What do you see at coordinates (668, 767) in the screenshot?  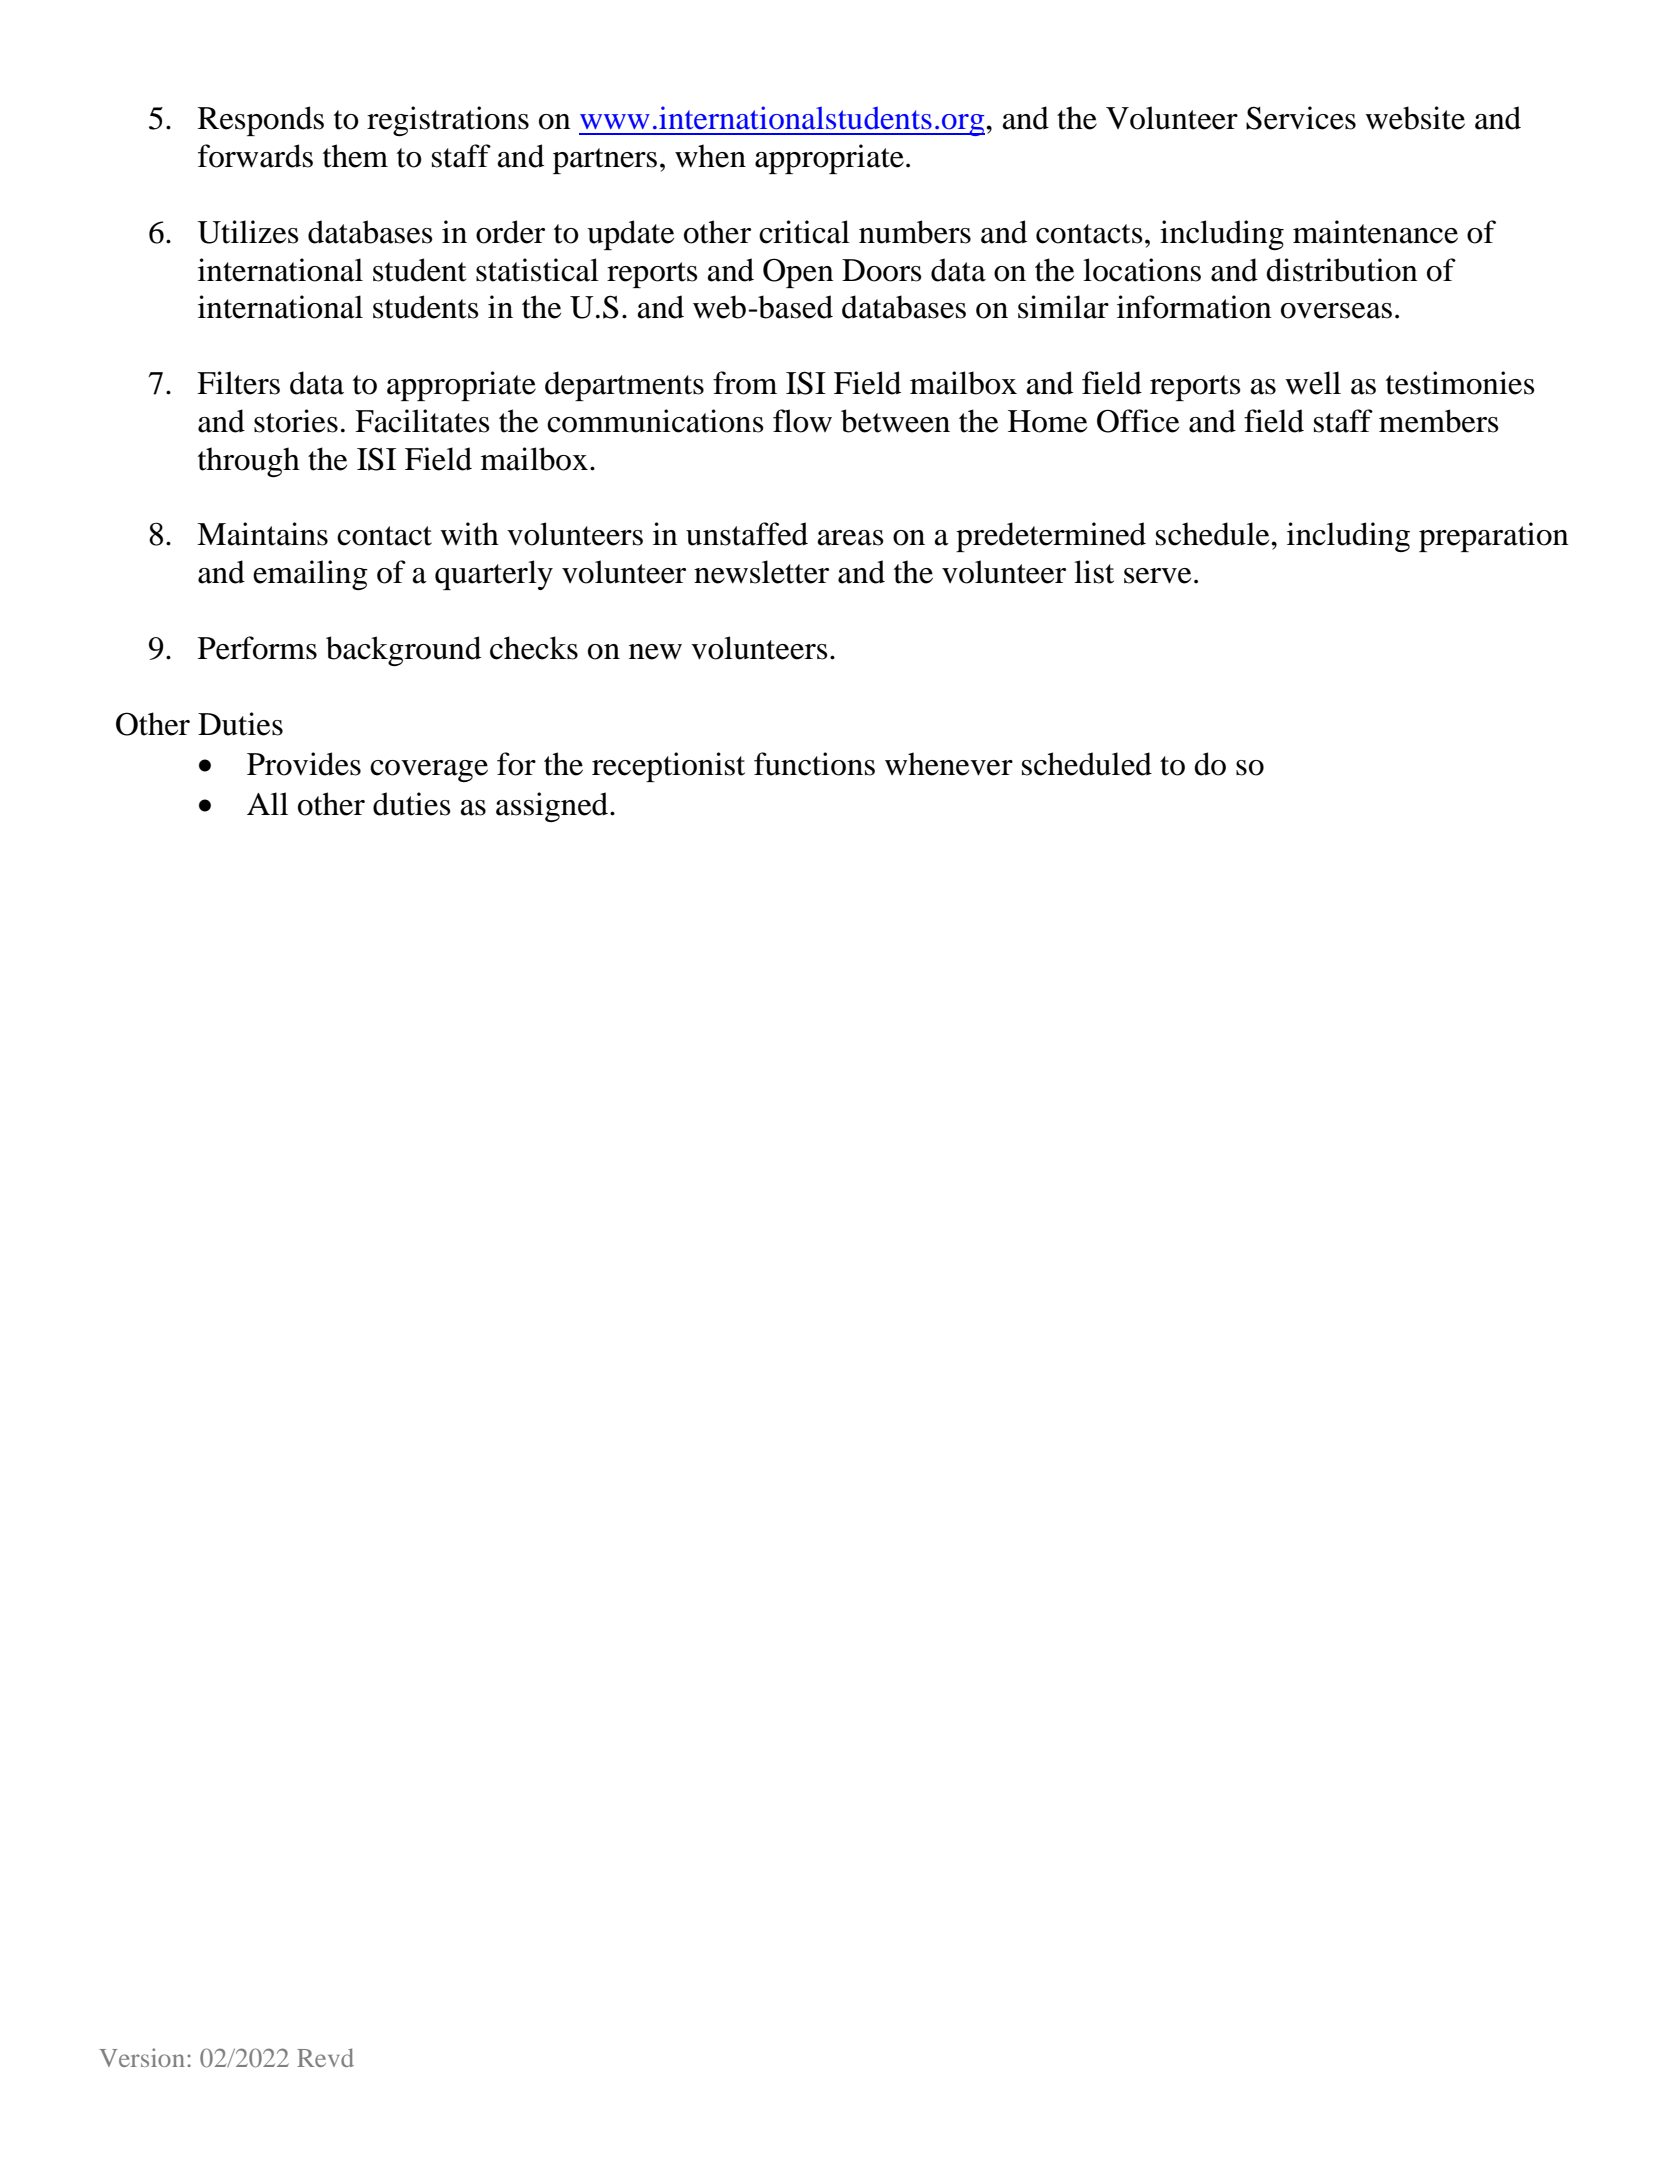 I see `receptionist` at bounding box center [668, 767].
